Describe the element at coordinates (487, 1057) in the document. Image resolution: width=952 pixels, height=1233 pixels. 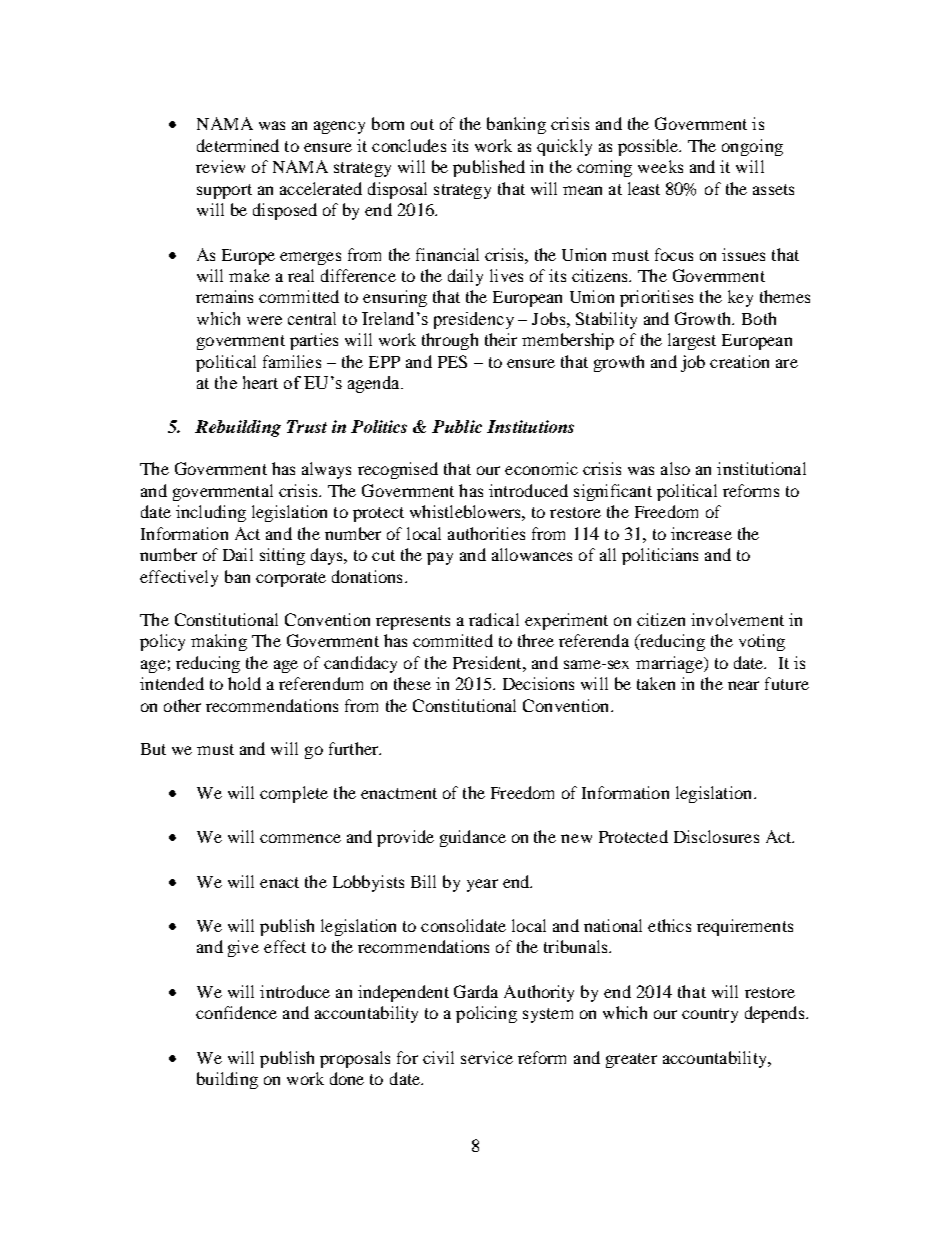
I see `service` at that location.
